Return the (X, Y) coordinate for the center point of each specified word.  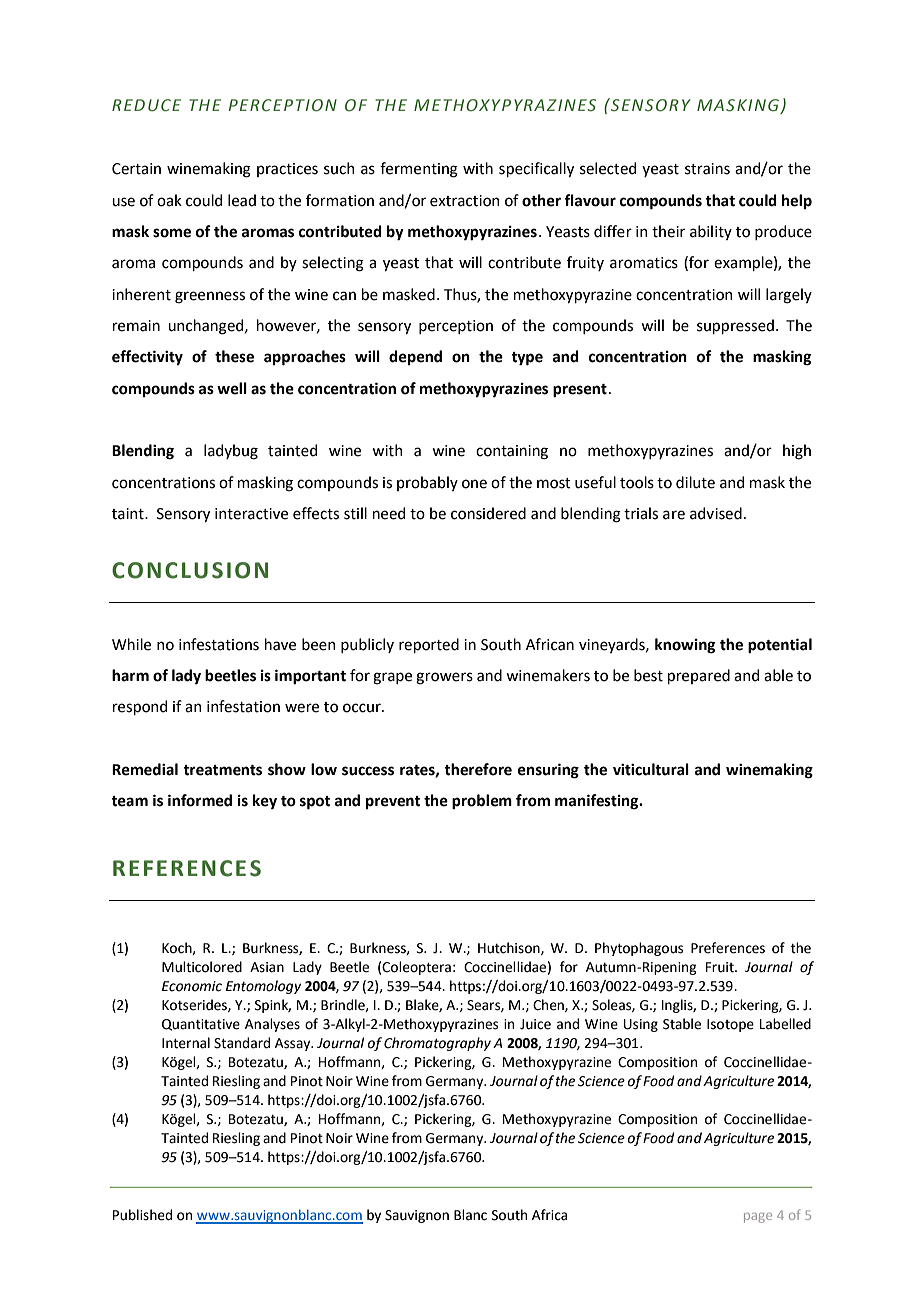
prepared (699, 676)
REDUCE (146, 105)
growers (444, 678)
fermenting (419, 170)
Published (142, 1215)
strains (707, 169)
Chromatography (437, 1044)
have (280, 644)
